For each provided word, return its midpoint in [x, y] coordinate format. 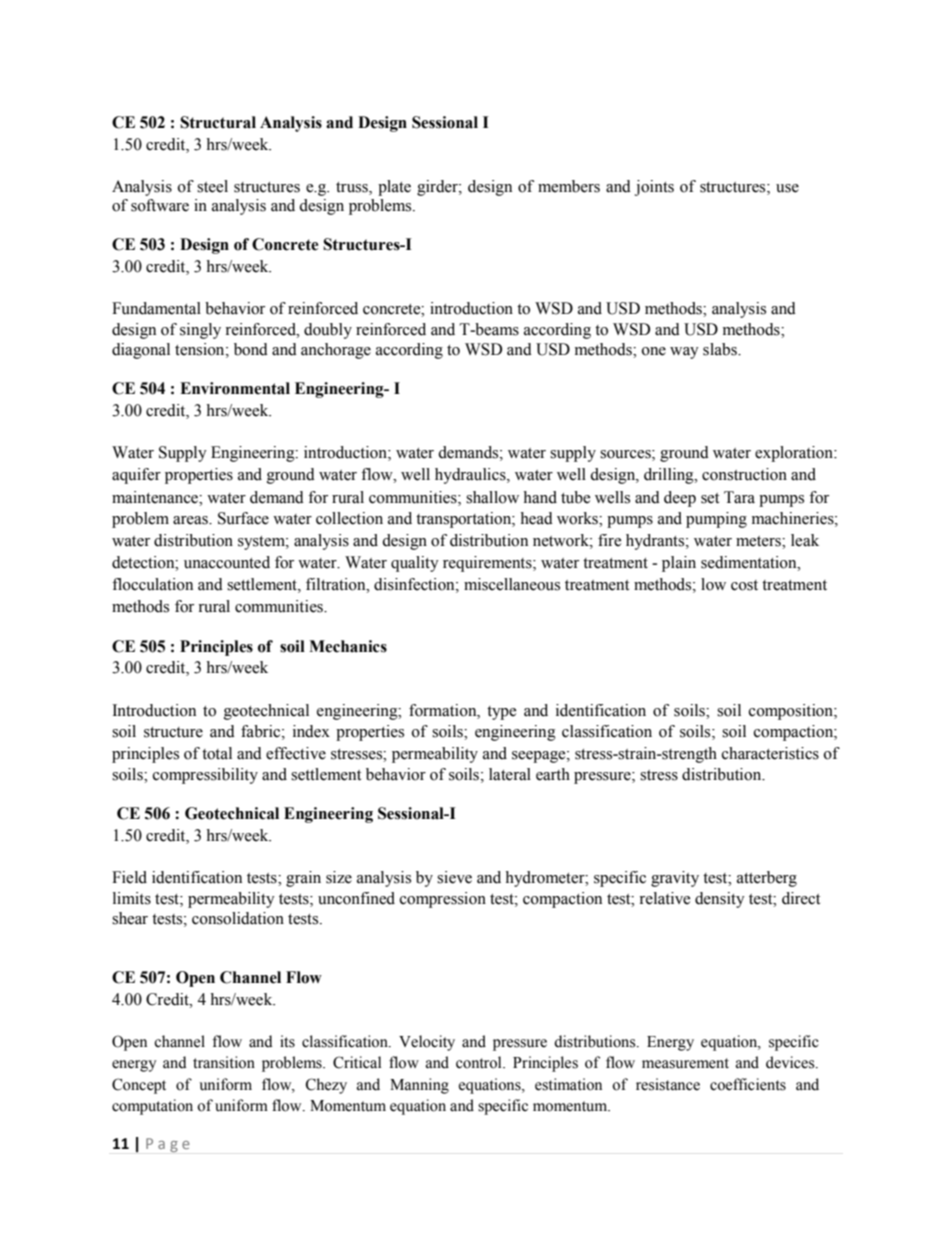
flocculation [152, 584]
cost [744, 585]
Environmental [235, 388]
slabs [721, 349]
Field [129, 877]
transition [224, 1062]
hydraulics [471, 476]
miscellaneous [512, 584]
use [787, 188]
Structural [218, 122]
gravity [675, 879]
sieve [454, 877]
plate [394, 188]
